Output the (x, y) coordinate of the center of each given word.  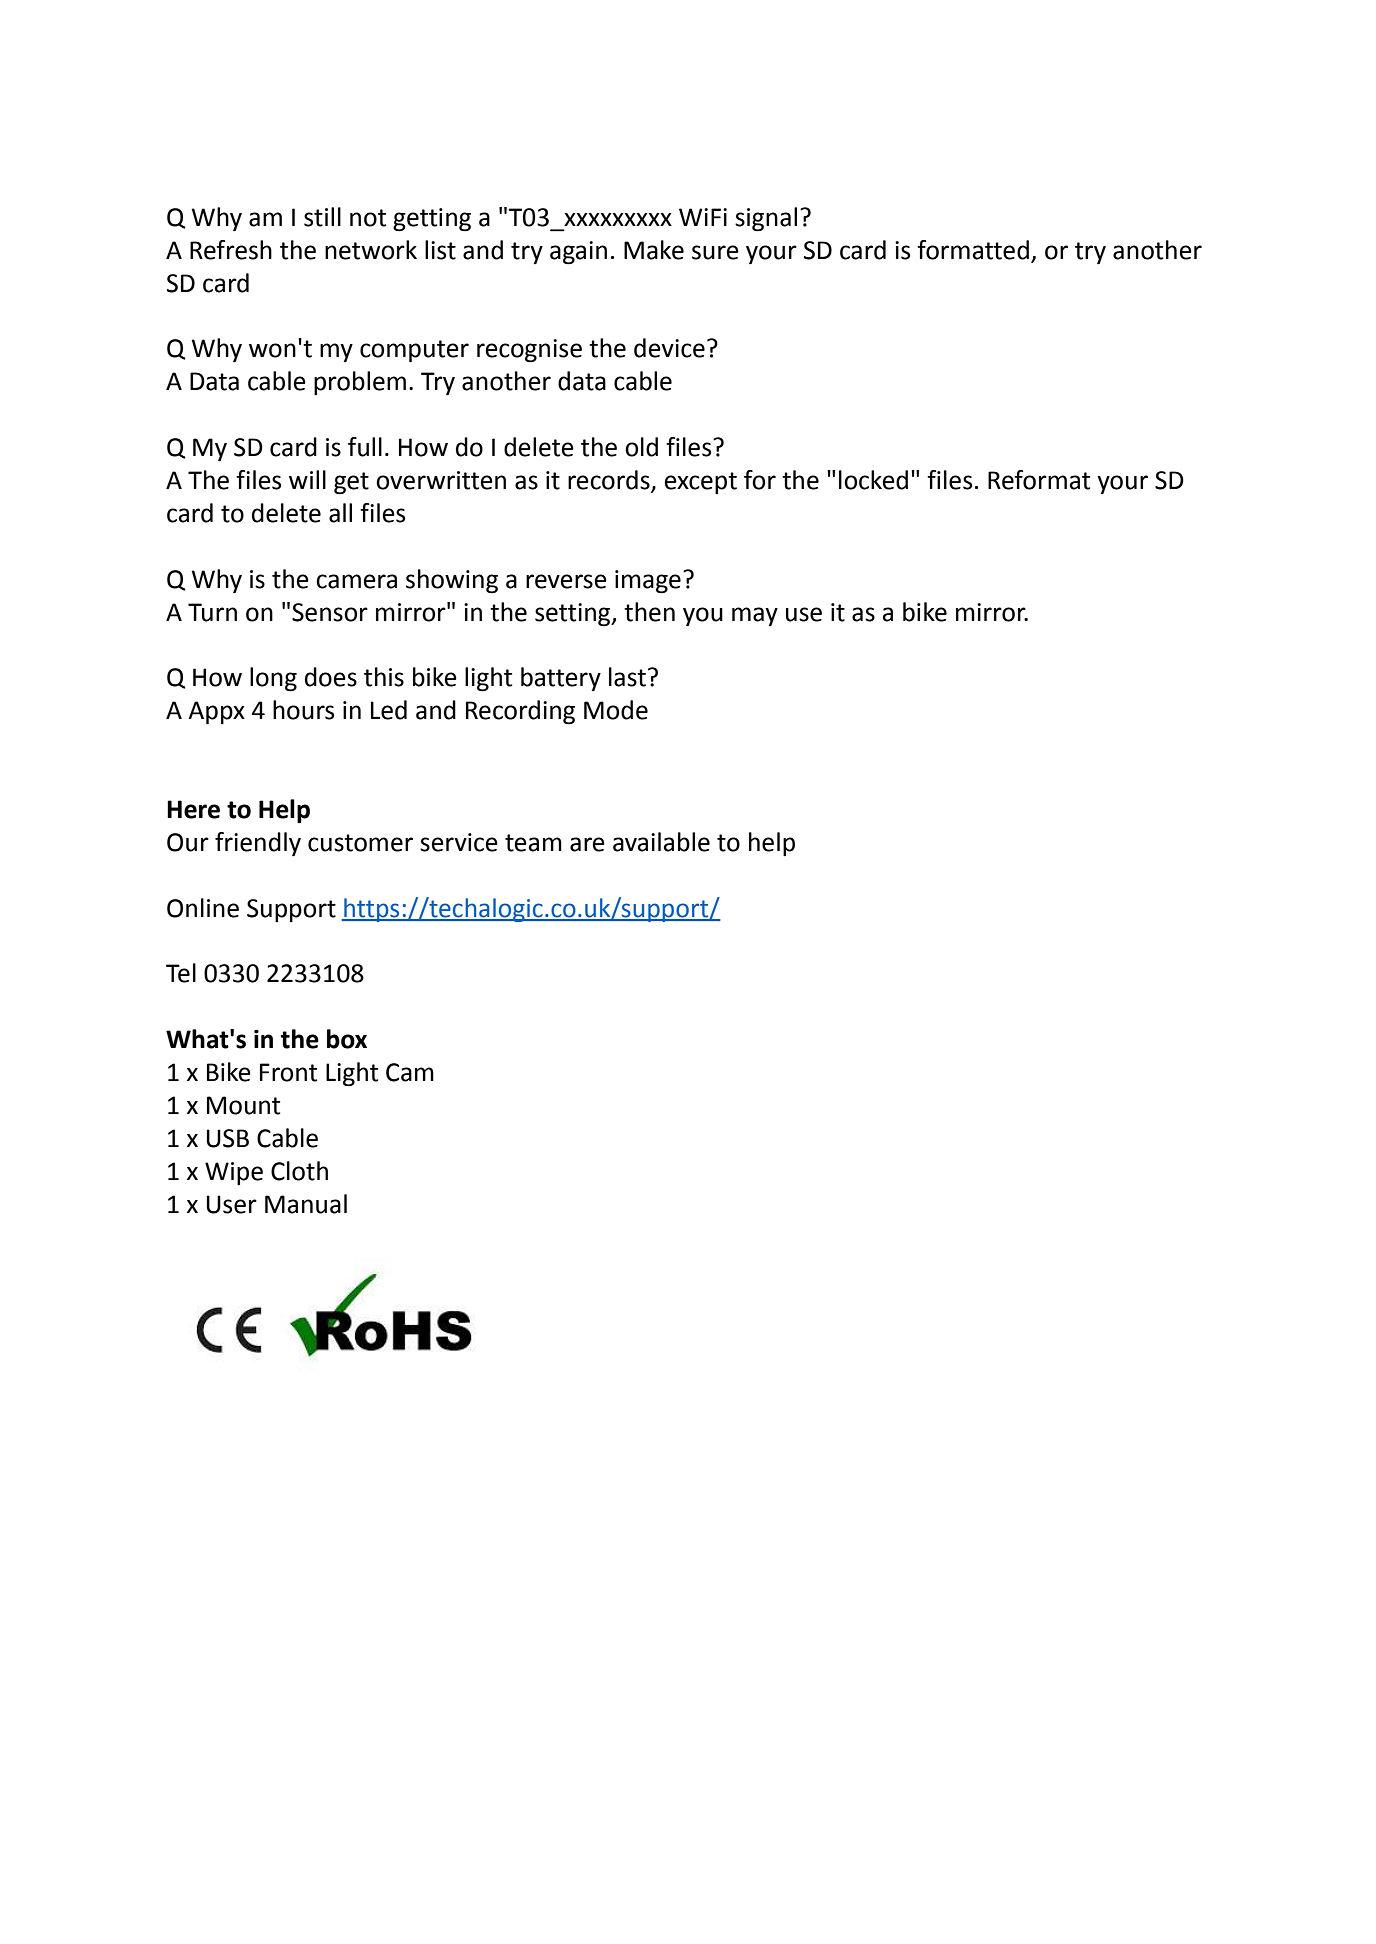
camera (356, 581)
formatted (973, 250)
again (578, 253)
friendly (258, 844)
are (587, 844)
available (661, 842)
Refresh (231, 250)
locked (873, 480)
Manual (306, 1204)
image (648, 582)
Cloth (299, 1171)
